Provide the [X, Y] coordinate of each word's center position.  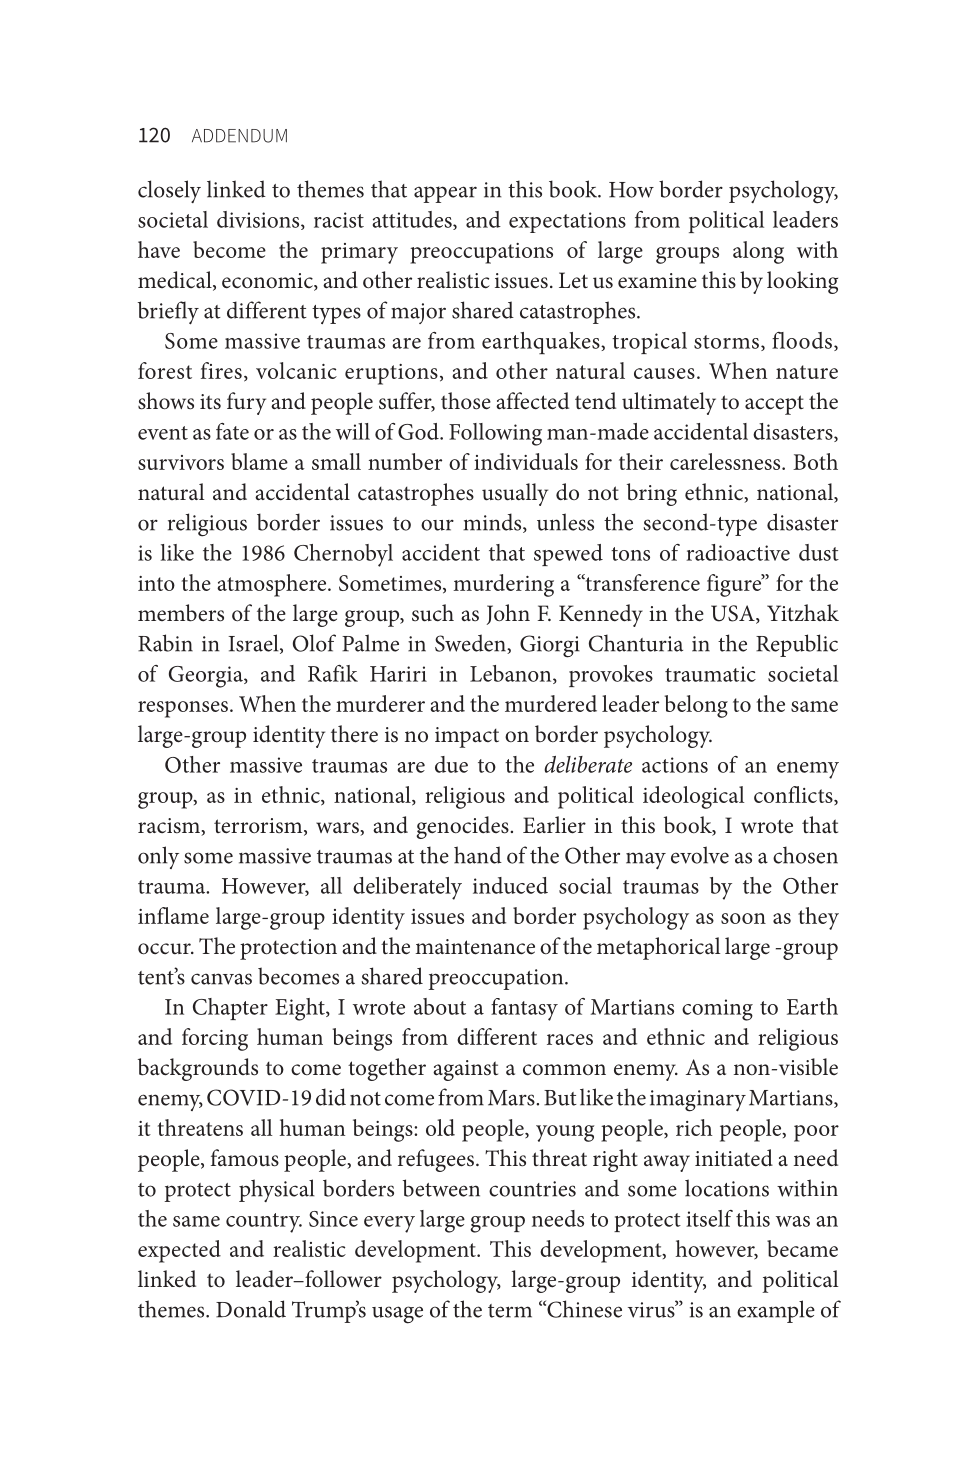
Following [495, 434]
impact [467, 737]
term [510, 1311]
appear [445, 194]
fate [232, 431]
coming [717, 1010]
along [758, 252]
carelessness [726, 461]
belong [696, 706]
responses [184, 709]
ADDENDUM [239, 136]
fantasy [524, 1009]
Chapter [230, 1009]
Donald [251, 1309]
